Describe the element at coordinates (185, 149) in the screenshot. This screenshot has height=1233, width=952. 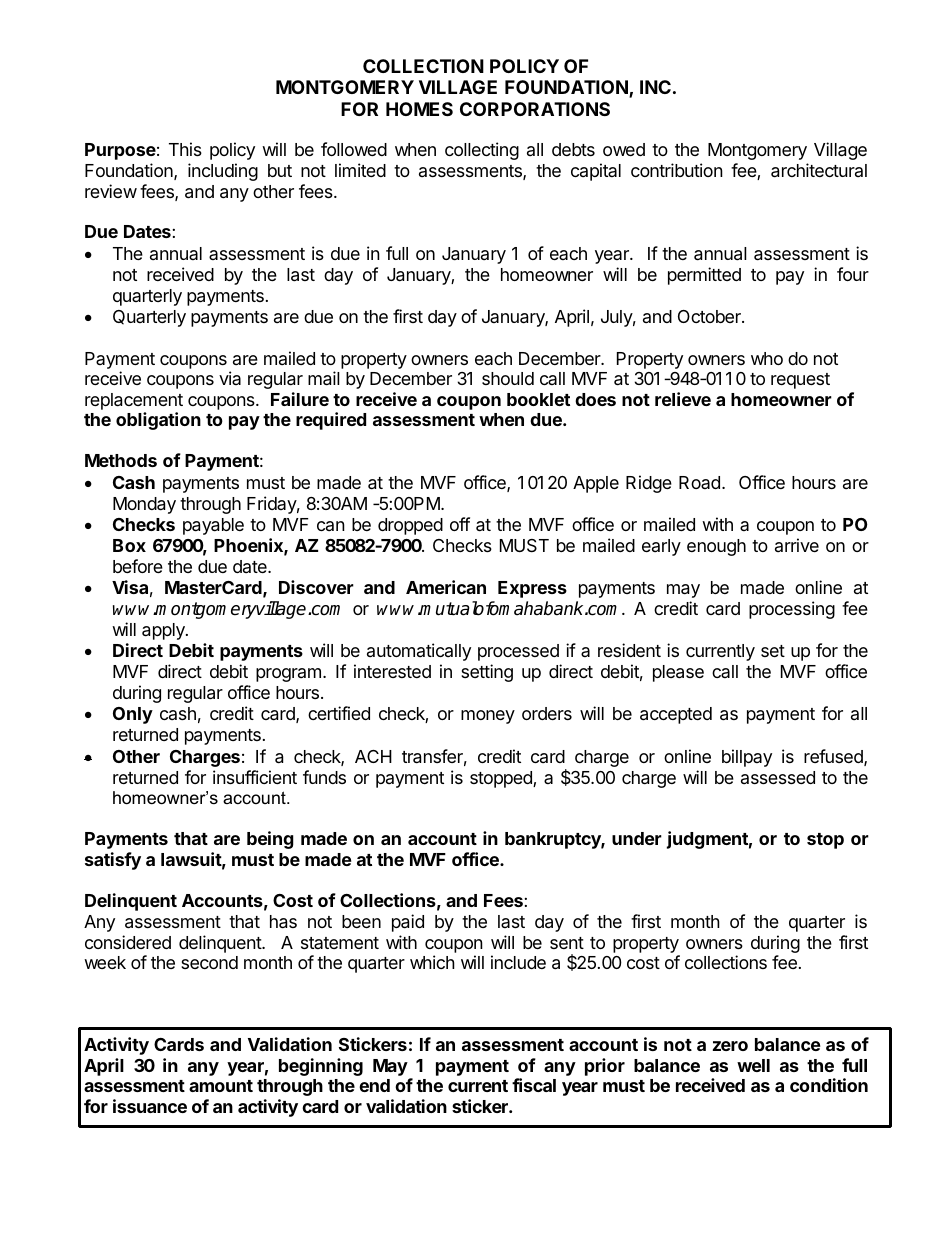
I see `This` at that location.
